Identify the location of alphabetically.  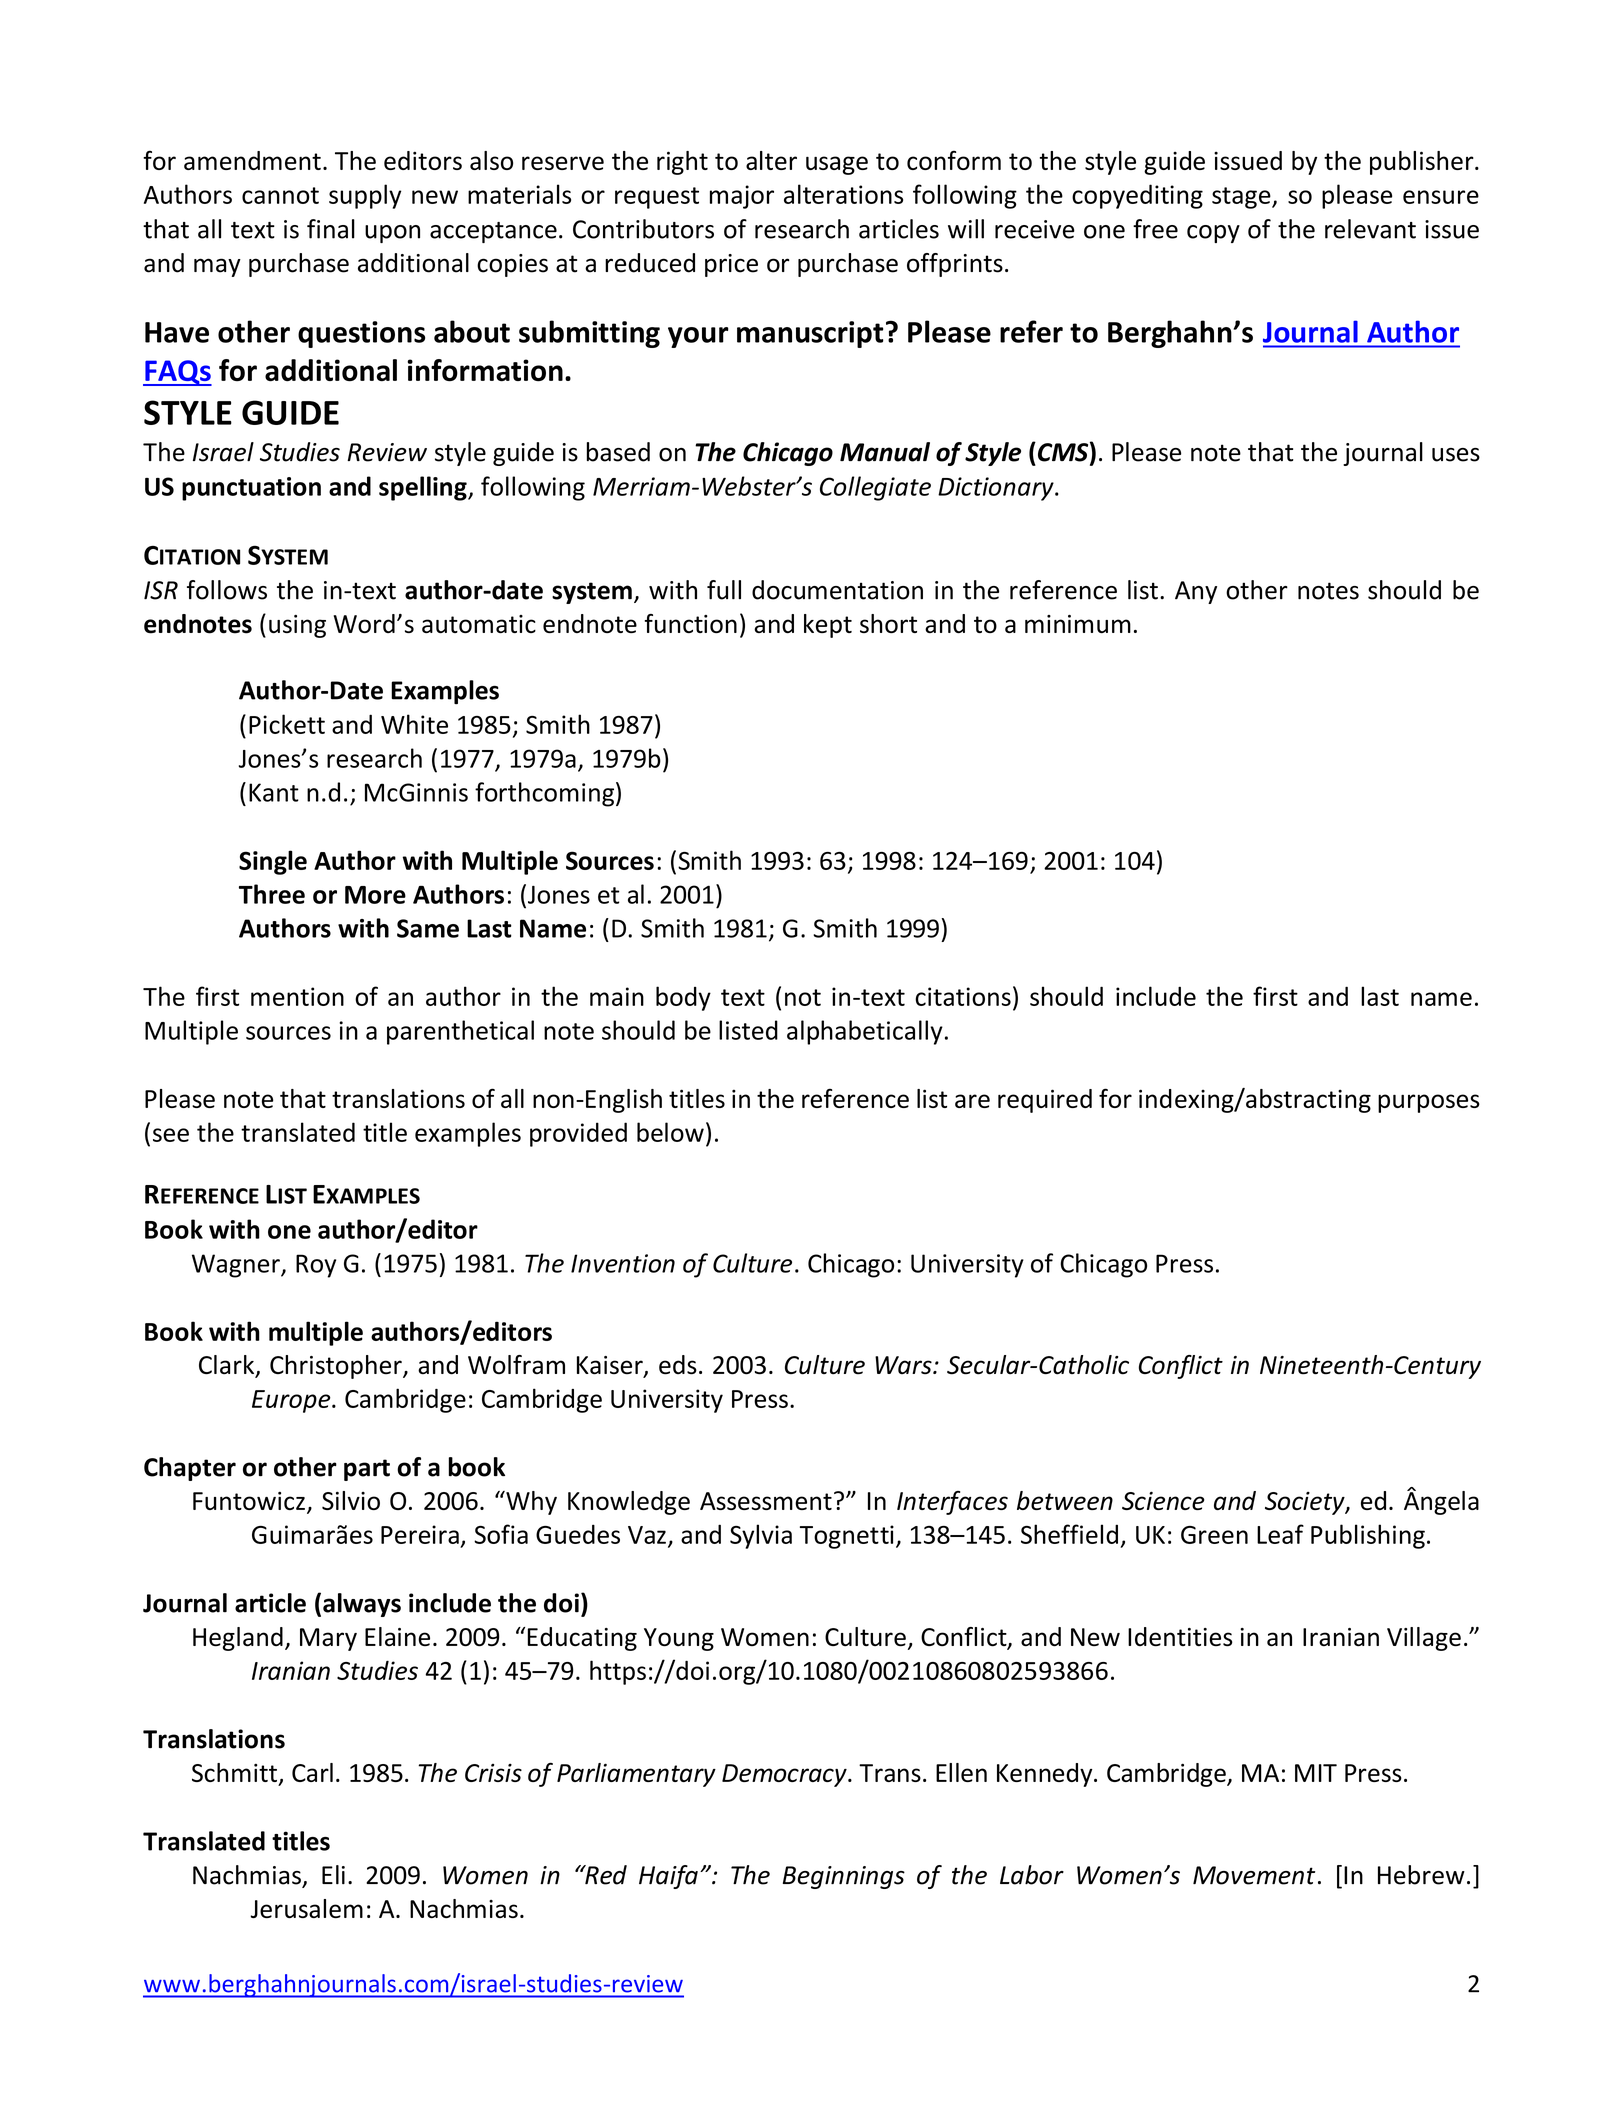
(865, 1032).
